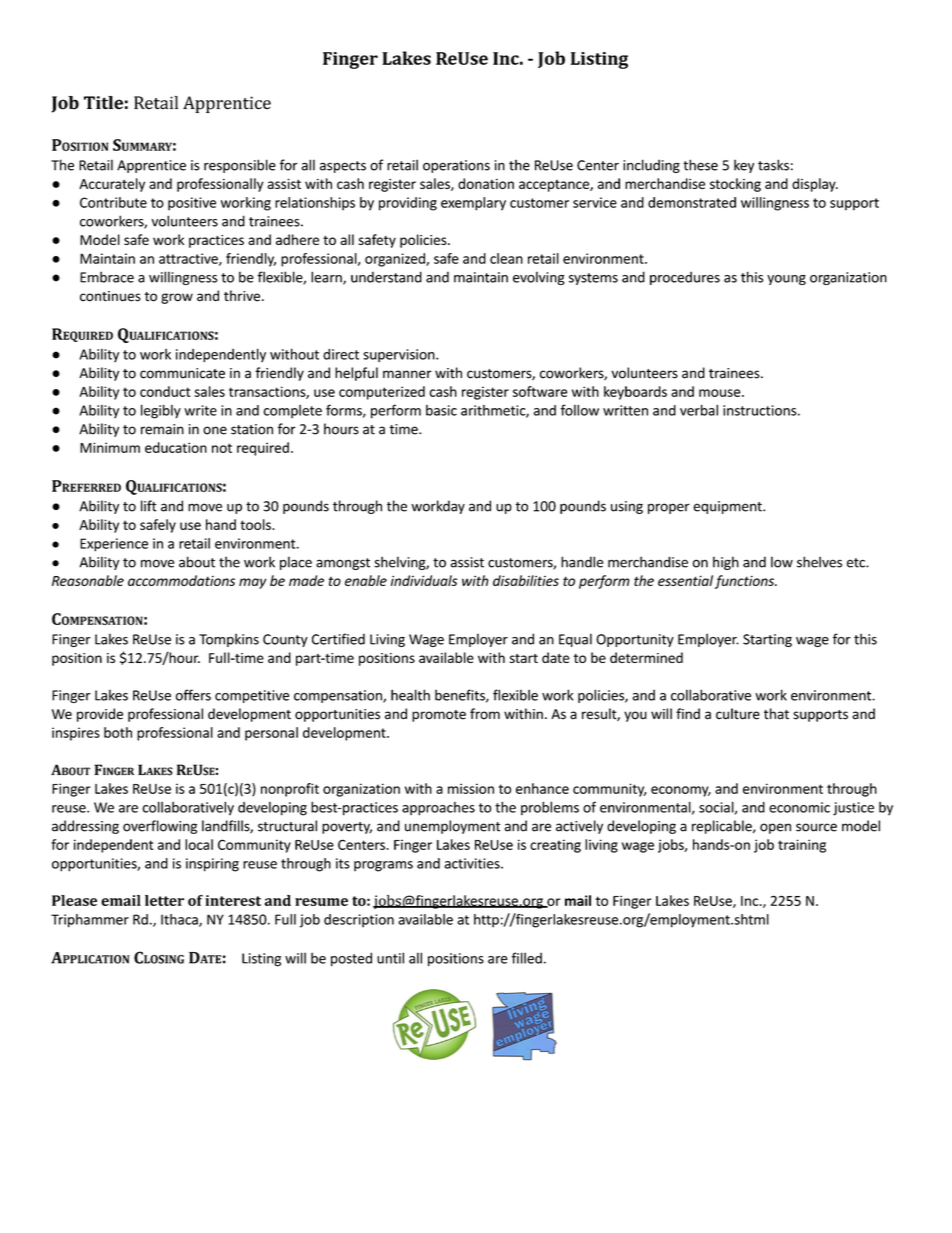 This screenshot has width=952, height=1233. Describe the element at coordinates (486, 183) in the screenshot. I see `donation` at that location.
